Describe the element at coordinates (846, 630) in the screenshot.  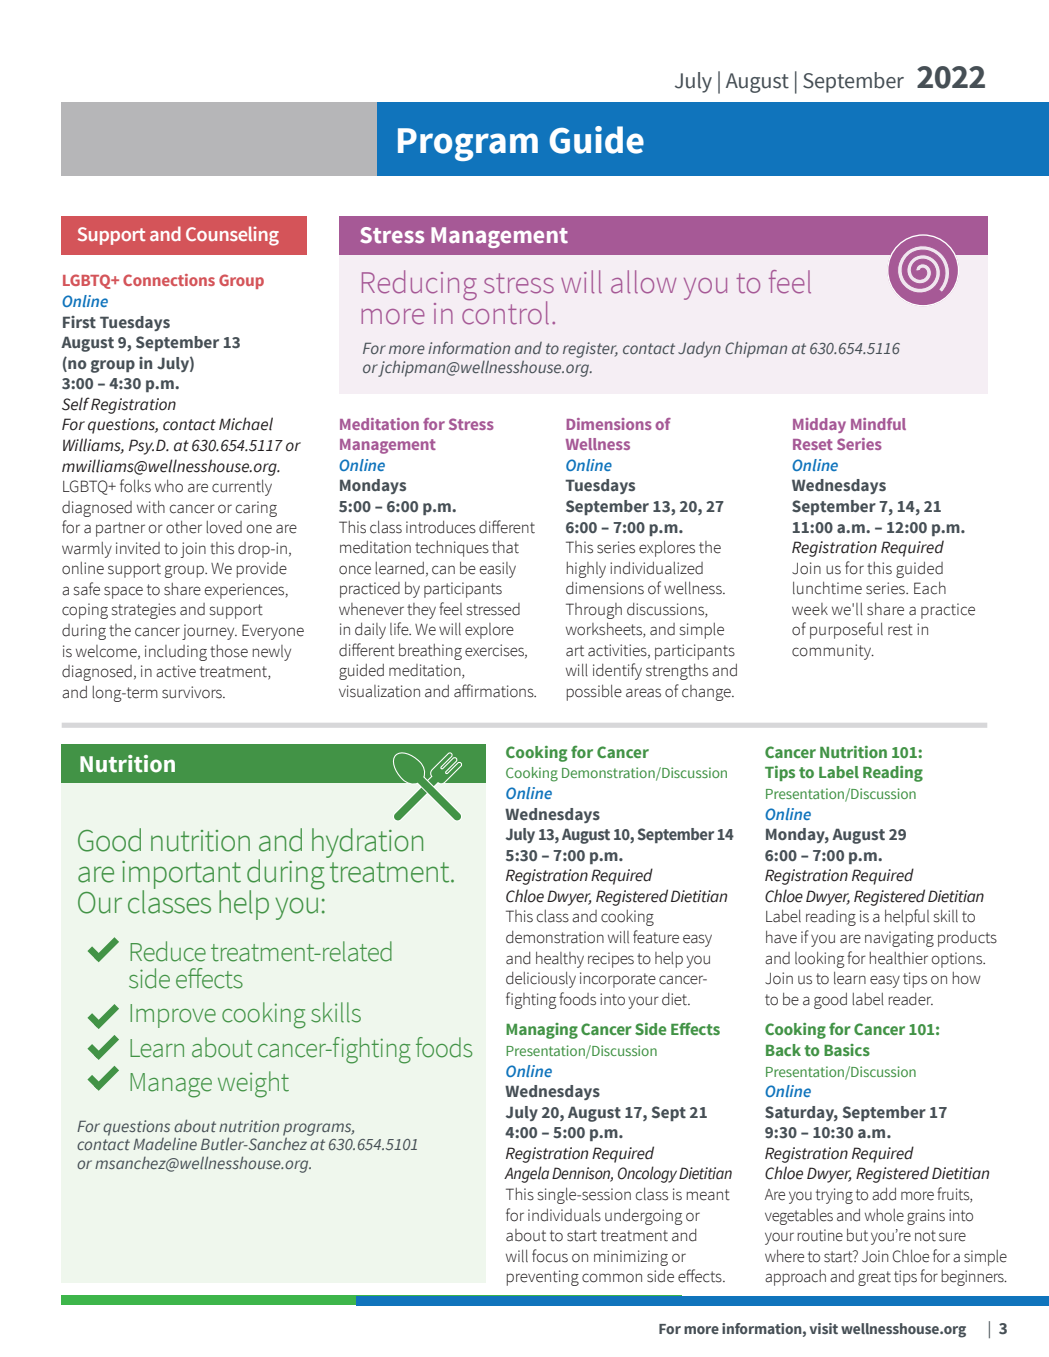
I see `purposeful` at that location.
